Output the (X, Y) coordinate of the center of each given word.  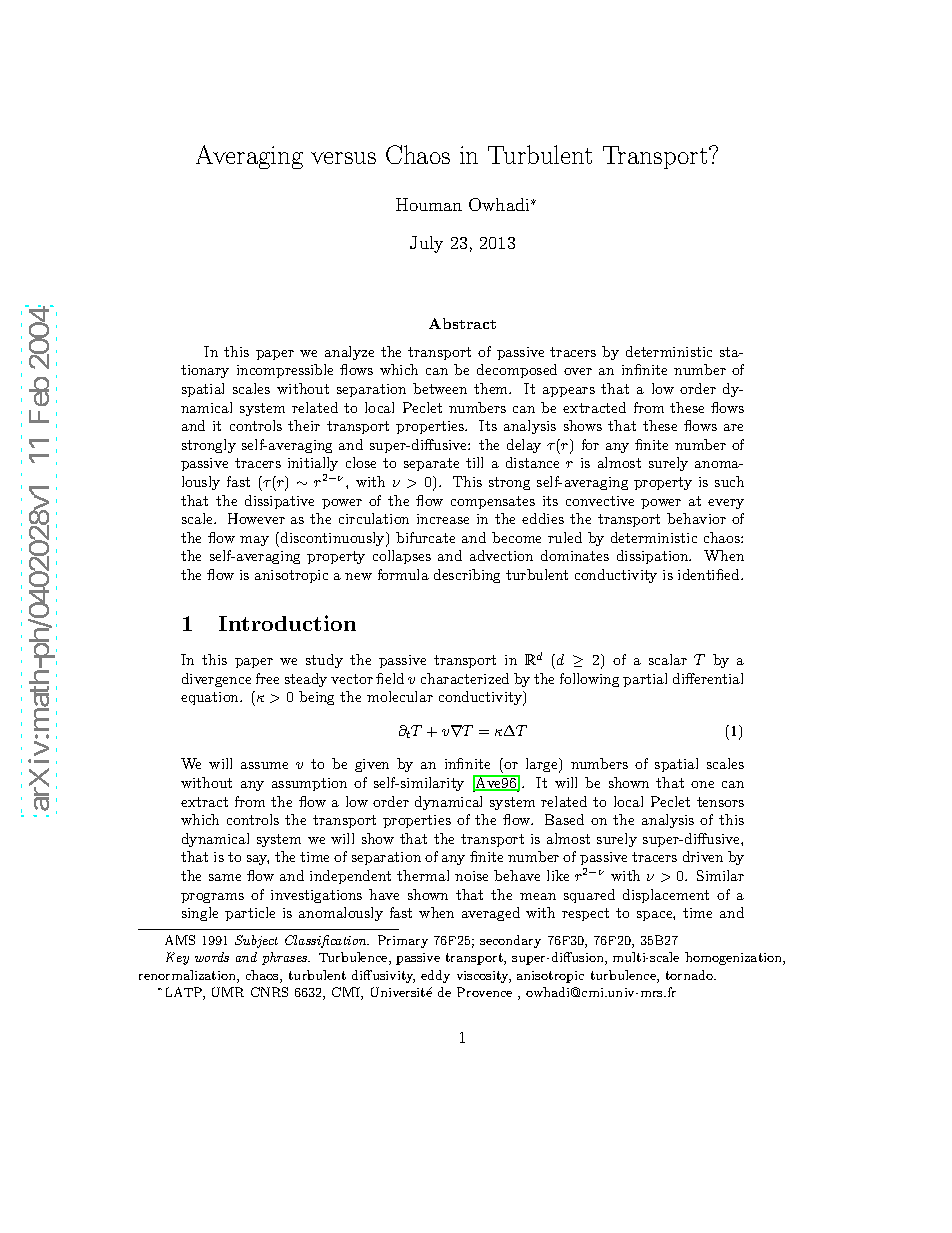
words (212, 957)
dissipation (654, 557)
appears (569, 392)
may (254, 541)
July (426, 244)
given (372, 765)
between (440, 388)
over (578, 371)
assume (264, 765)
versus (343, 158)
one (702, 784)
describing (467, 576)
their (304, 425)
